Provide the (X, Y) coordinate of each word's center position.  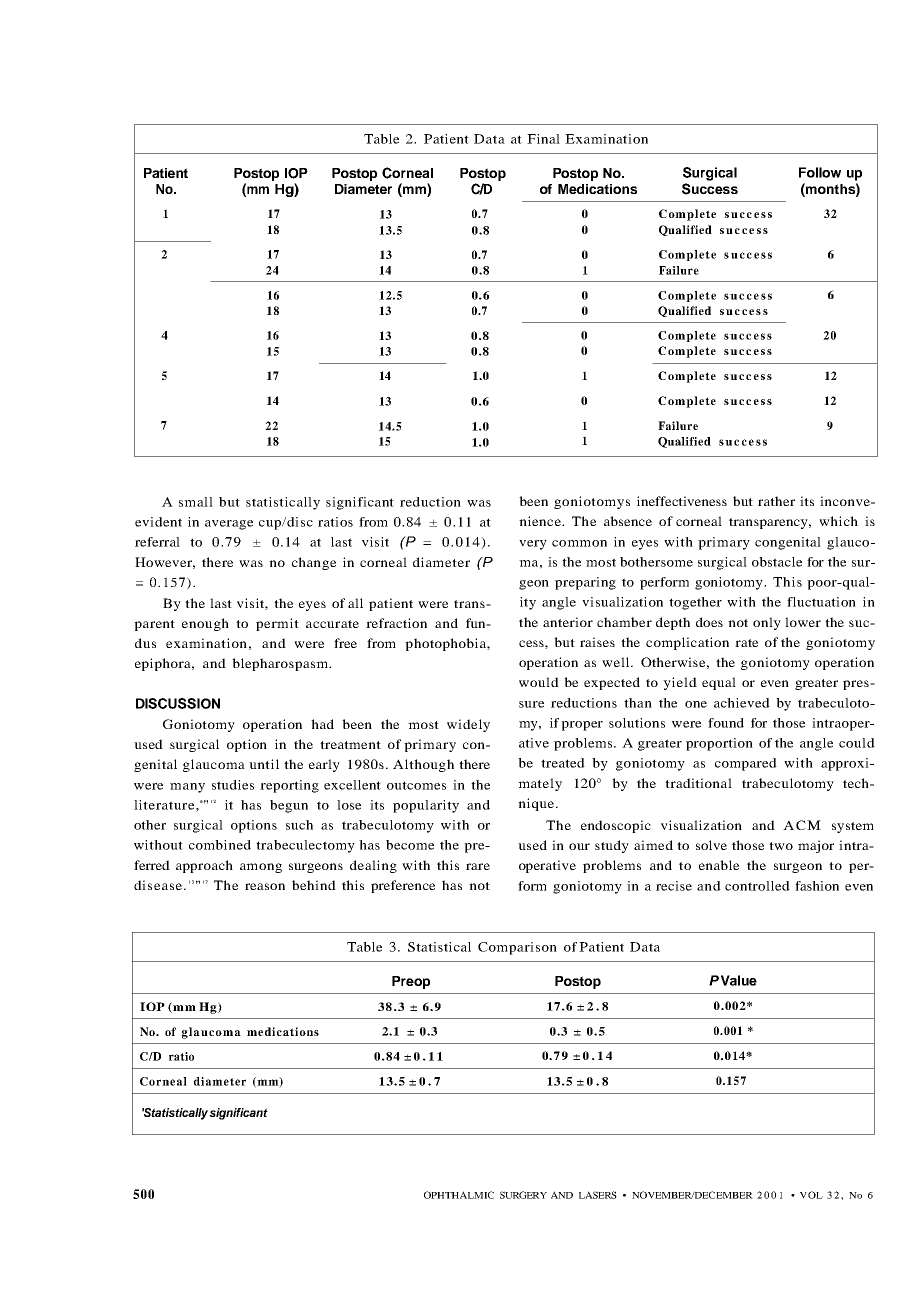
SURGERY (523, 1195)
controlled (757, 886)
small (196, 502)
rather (776, 501)
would (539, 682)
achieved (742, 703)
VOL (811, 1195)
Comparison (517, 948)
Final (543, 139)
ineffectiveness (682, 501)
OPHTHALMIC (459, 1195)
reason (265, 886)
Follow (820, 172)
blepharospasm (281, 664)
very (533, 545)
